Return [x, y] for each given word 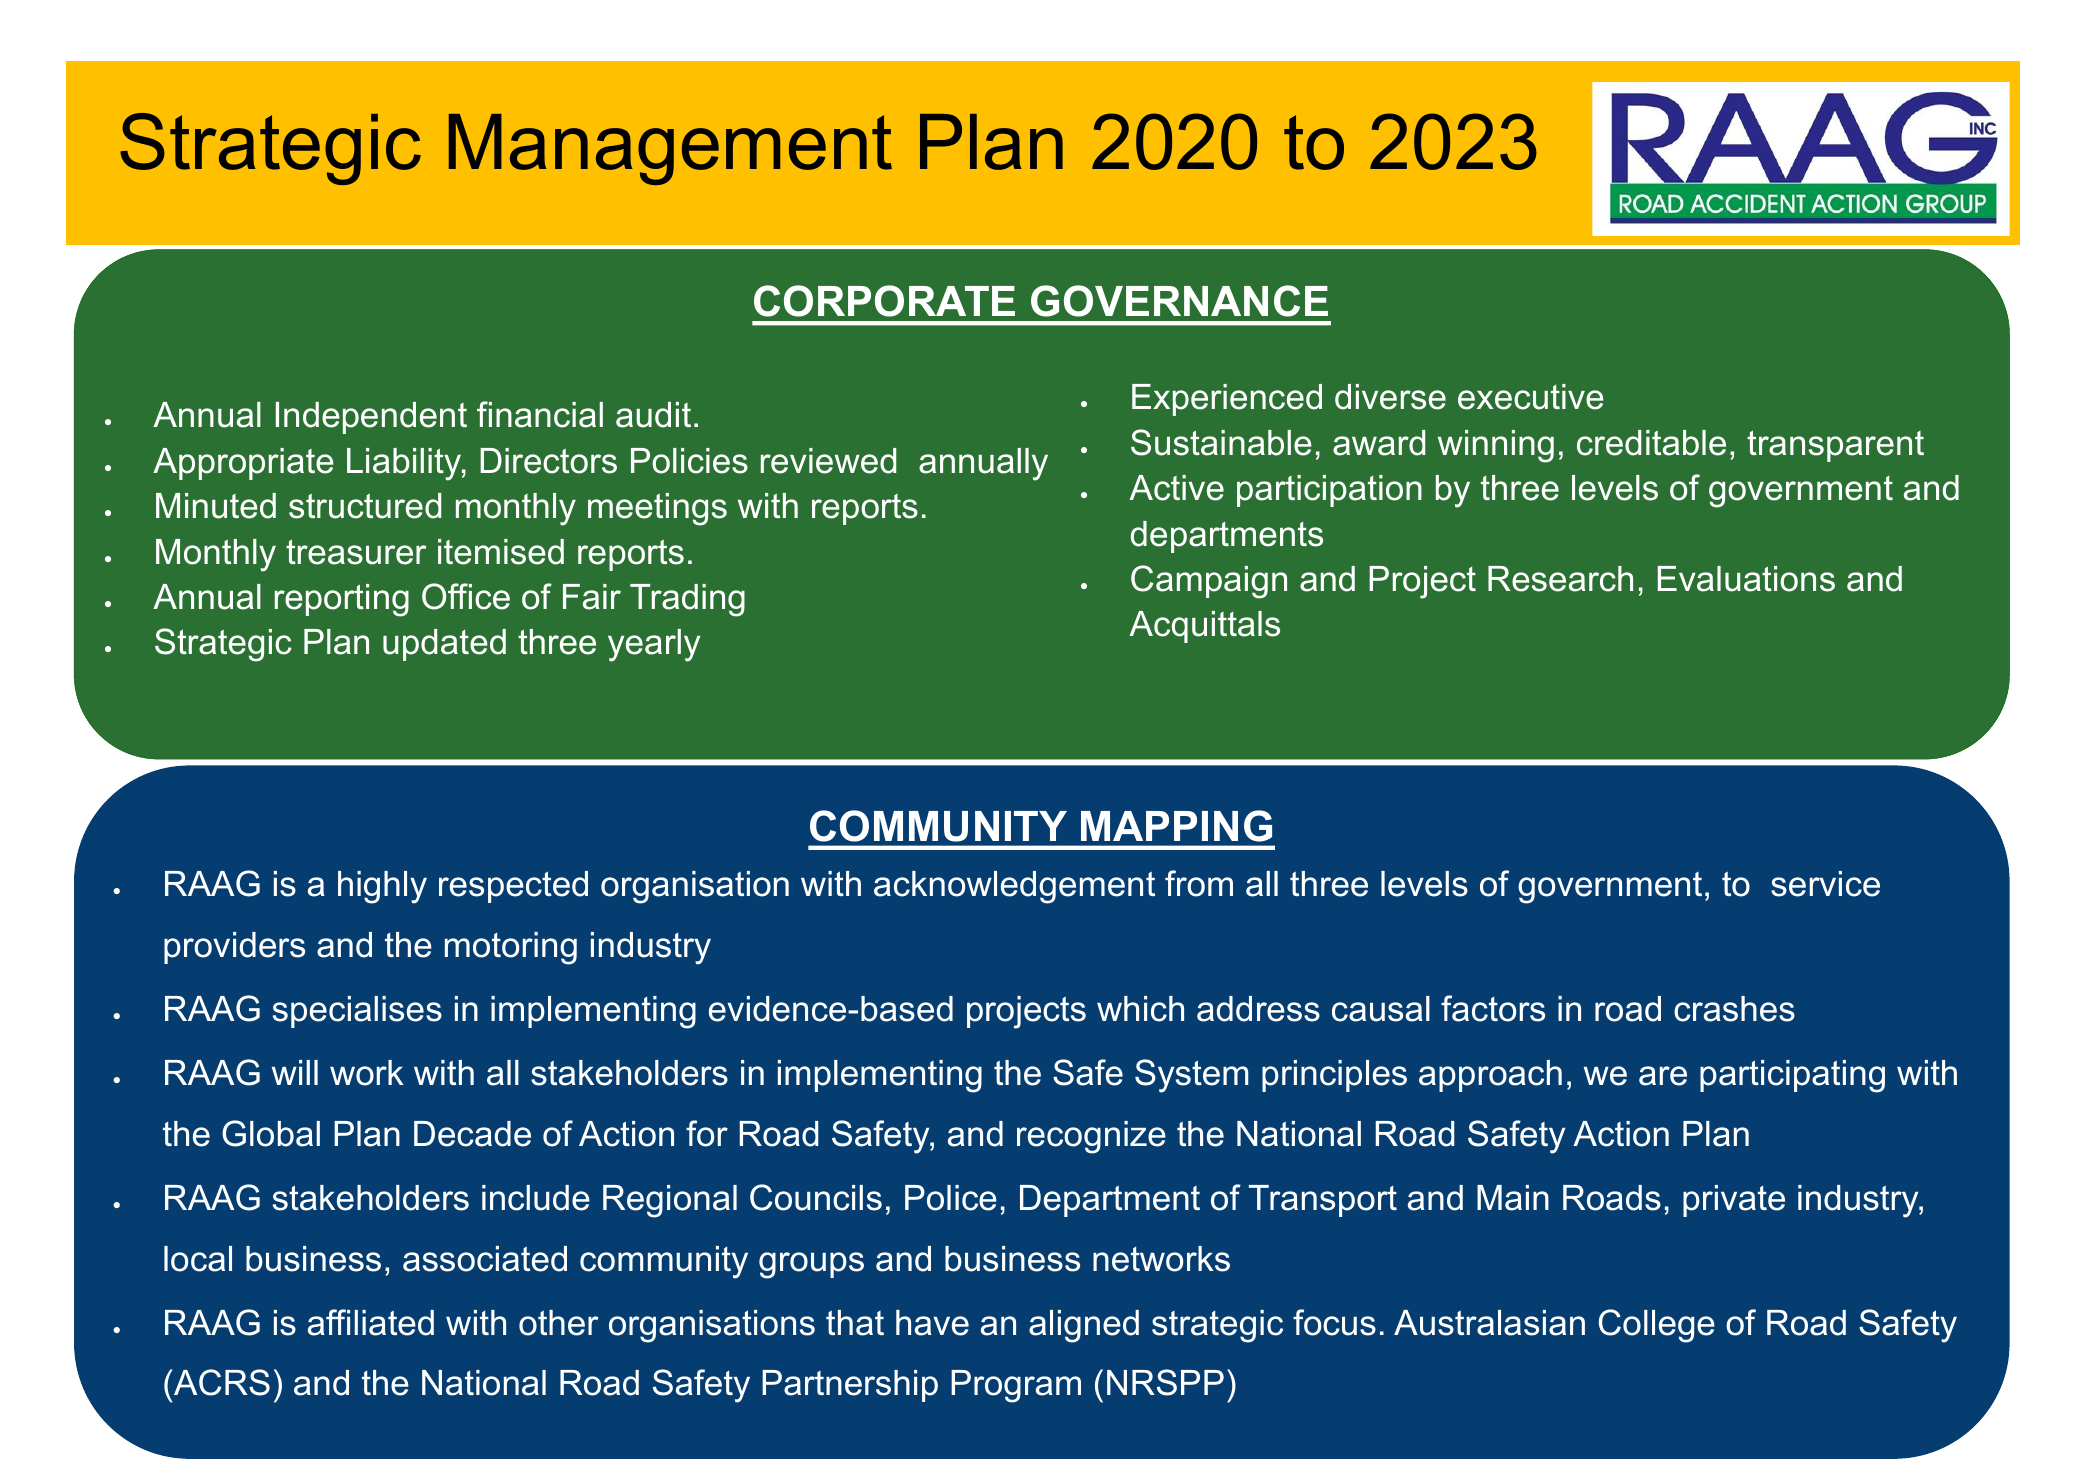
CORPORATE [884, 301]
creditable [1651, 443]
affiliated [371, 1322]
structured [365, 506]
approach [1490, 1076]
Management [670, 149]
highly [382, 887]
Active [1176, 488]
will [295, 1072]
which [1140, 1009]
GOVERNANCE [1179, 301]
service [1825, 884]
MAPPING [1176, 826]
